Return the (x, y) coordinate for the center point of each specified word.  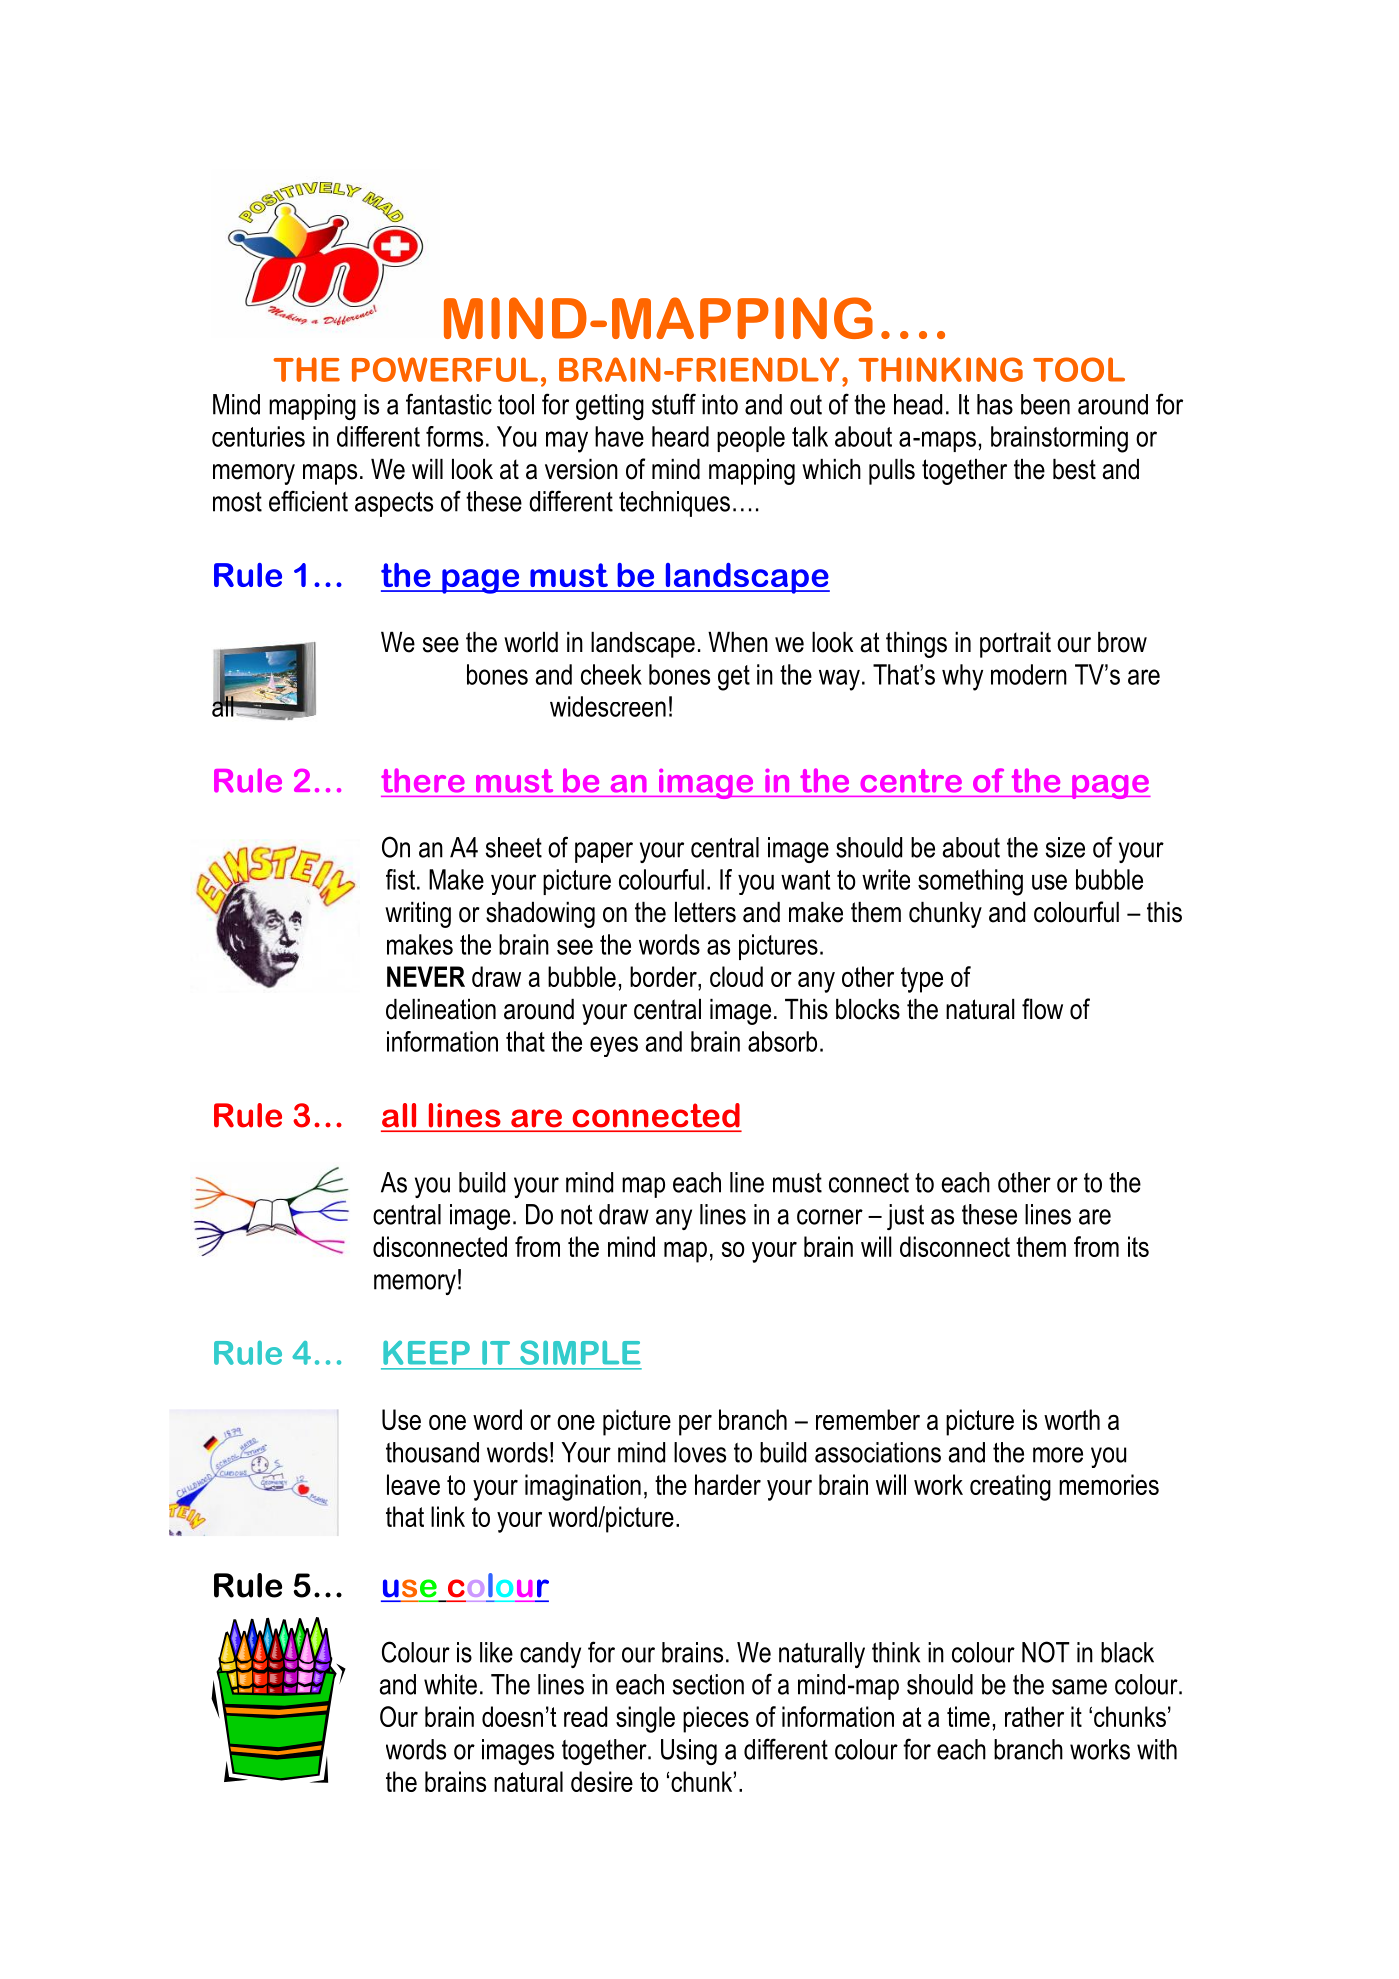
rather (1034, 1716)
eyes (614, 1046)
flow (1042, 1009)
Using (689, 1752)
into (720, 404)
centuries (258, 436)
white (450, 1684)
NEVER (426, 976)
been (1045, 404)
